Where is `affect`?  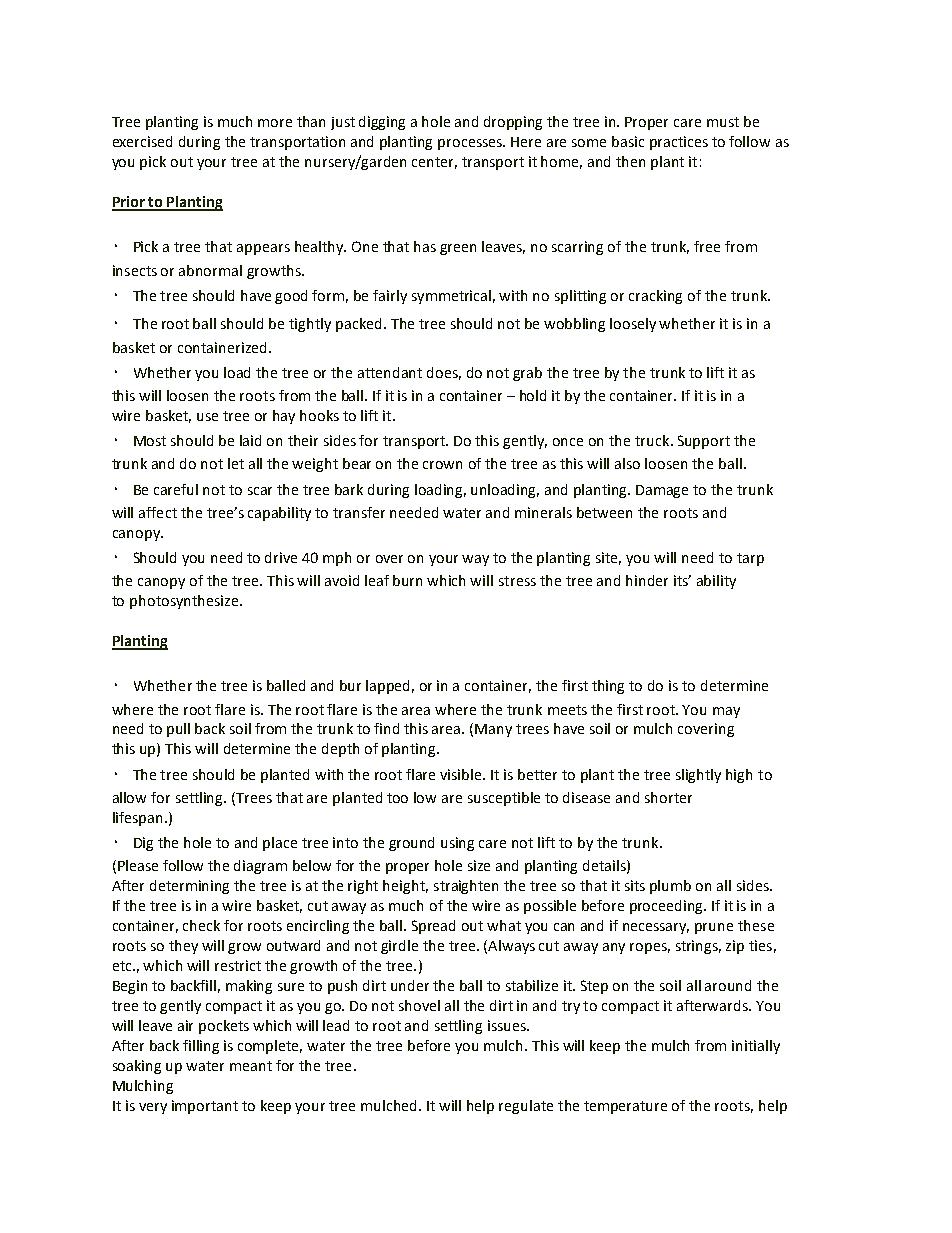 affect is located at coordinates (158, 512).
